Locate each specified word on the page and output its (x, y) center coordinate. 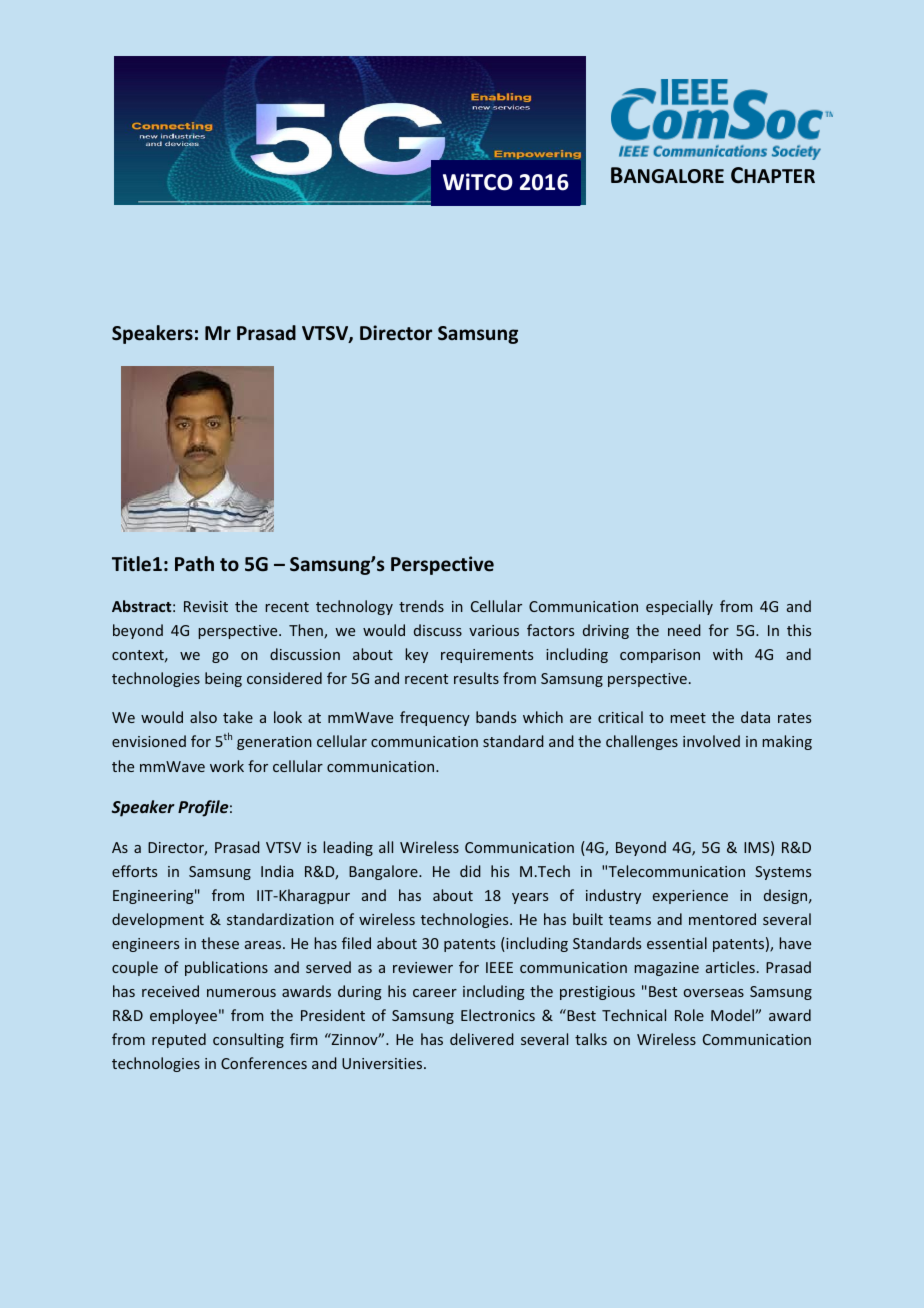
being (223, 679)
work (227, 766)
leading (348, 848)
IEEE (499, 967)
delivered (482, 1039)
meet (688, 718)
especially (679, 607)
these (220, 943)
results (476, 678)
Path (194, 563)
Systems (783, 873)
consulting (248, 1040)
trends (421, 606)
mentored (722, 919)
